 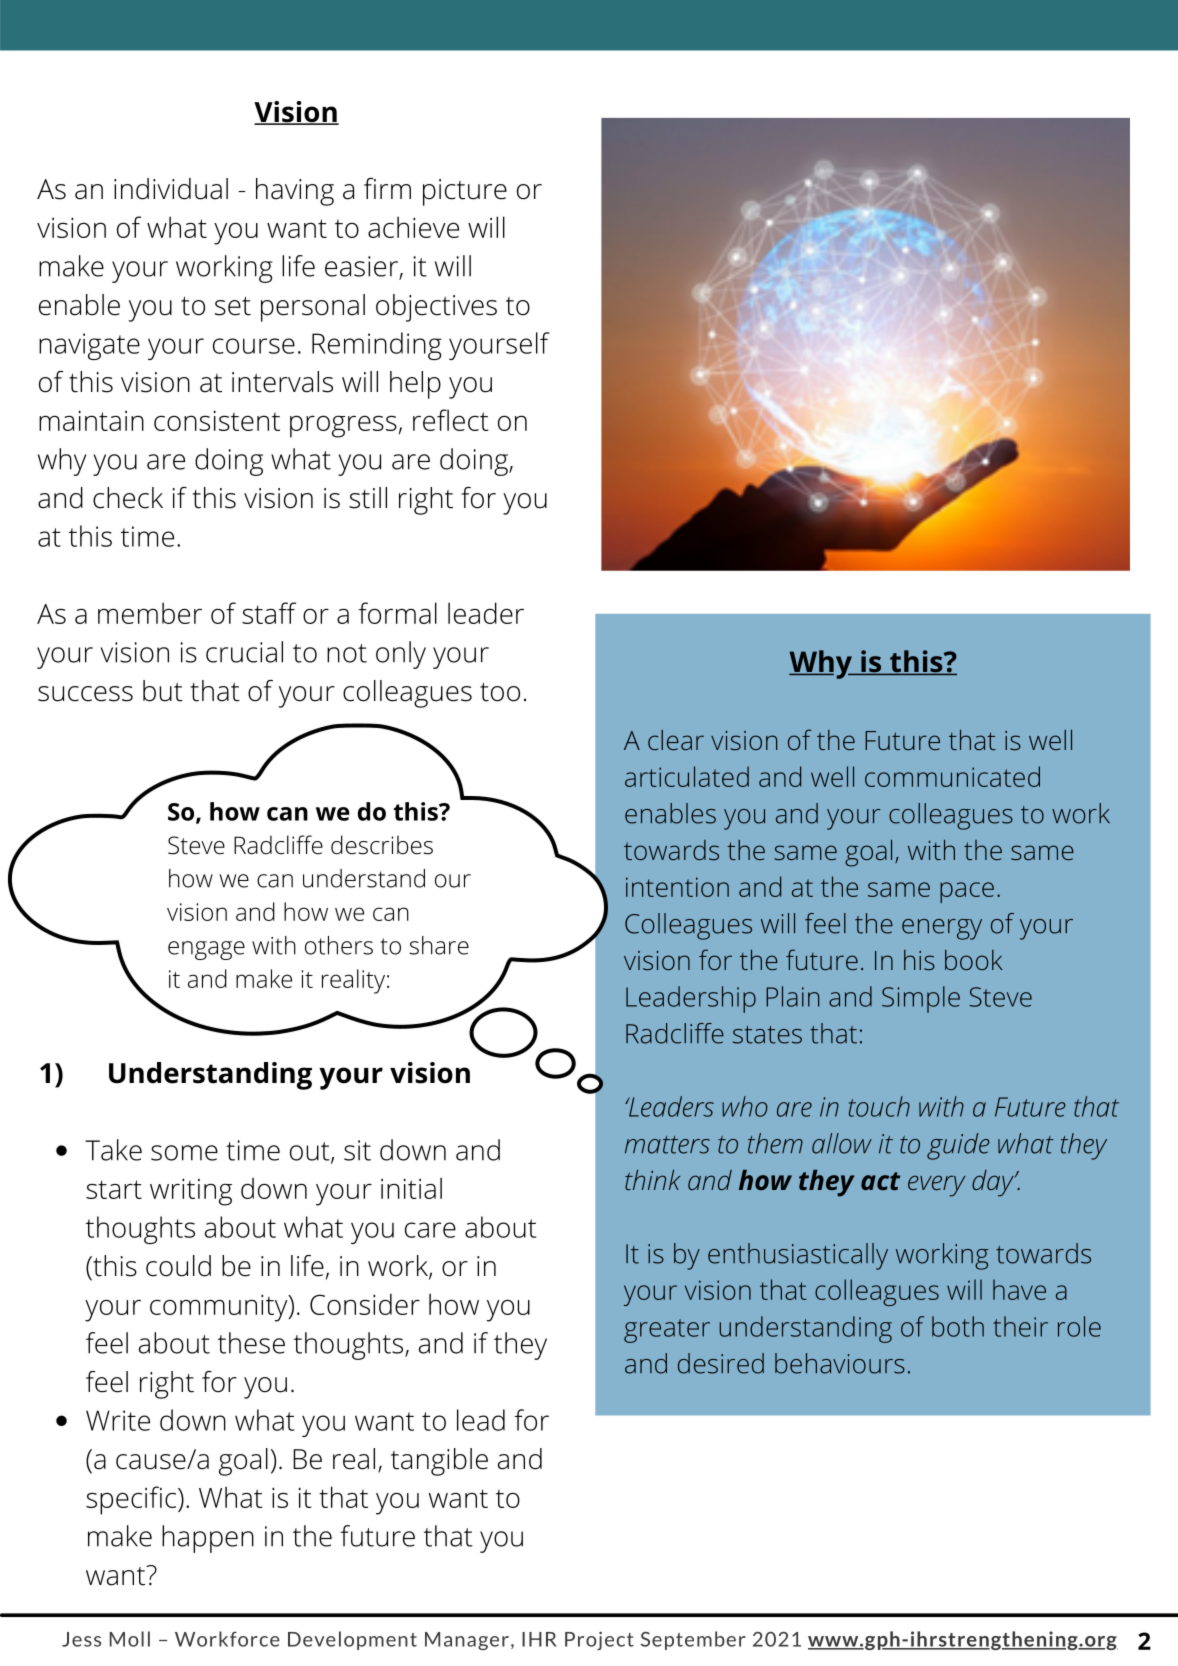 What do you see at coordinates (667, 1145) in the screenshot?
I see `matters` at bounding box center [667, 1145].
